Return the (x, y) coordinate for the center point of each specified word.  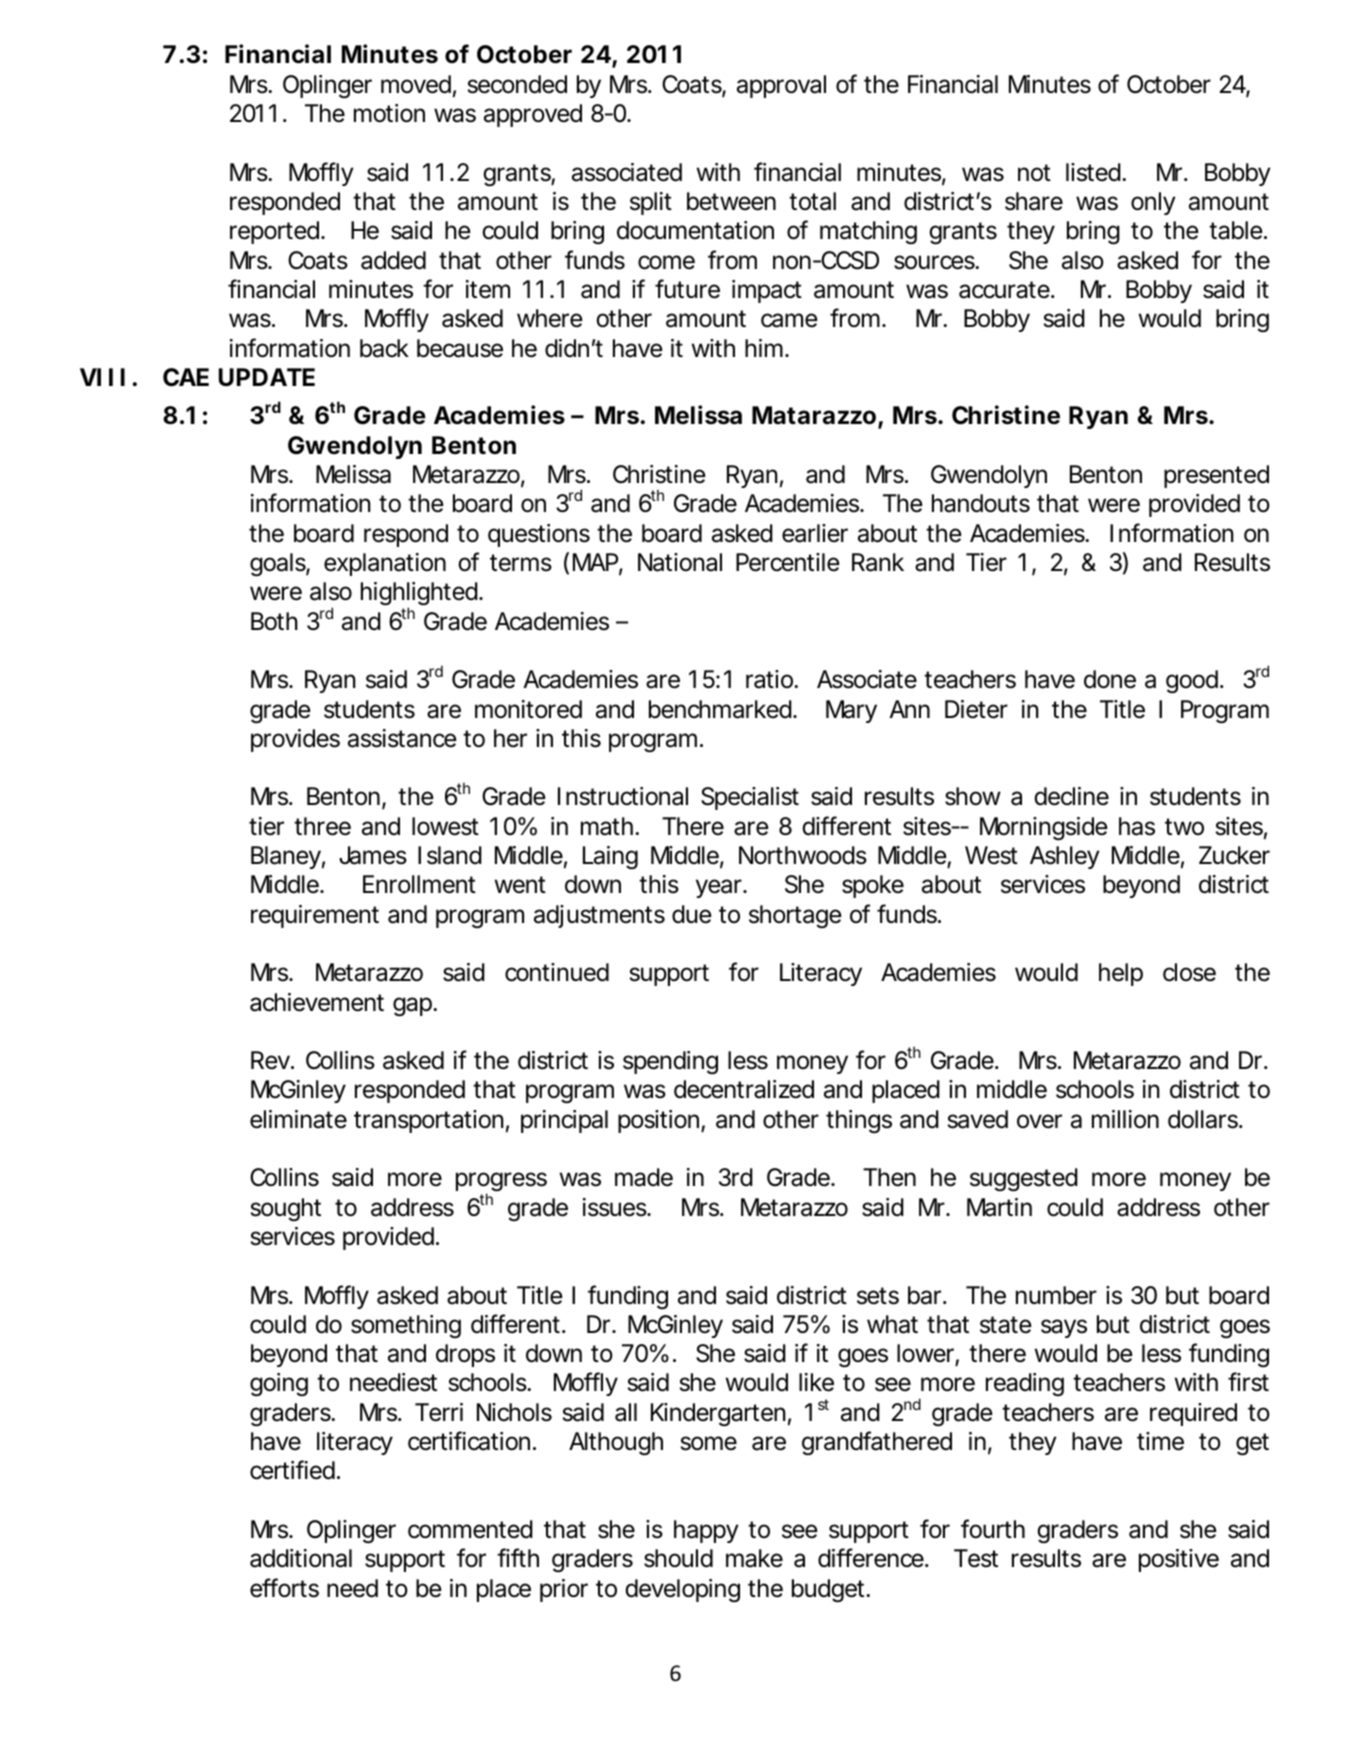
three (322, 826)
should (678, 1558)
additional (301, 1558)
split (651, 203)
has (1137, 826)
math (607, 826)
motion (389, 113)
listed (1093, 172)
